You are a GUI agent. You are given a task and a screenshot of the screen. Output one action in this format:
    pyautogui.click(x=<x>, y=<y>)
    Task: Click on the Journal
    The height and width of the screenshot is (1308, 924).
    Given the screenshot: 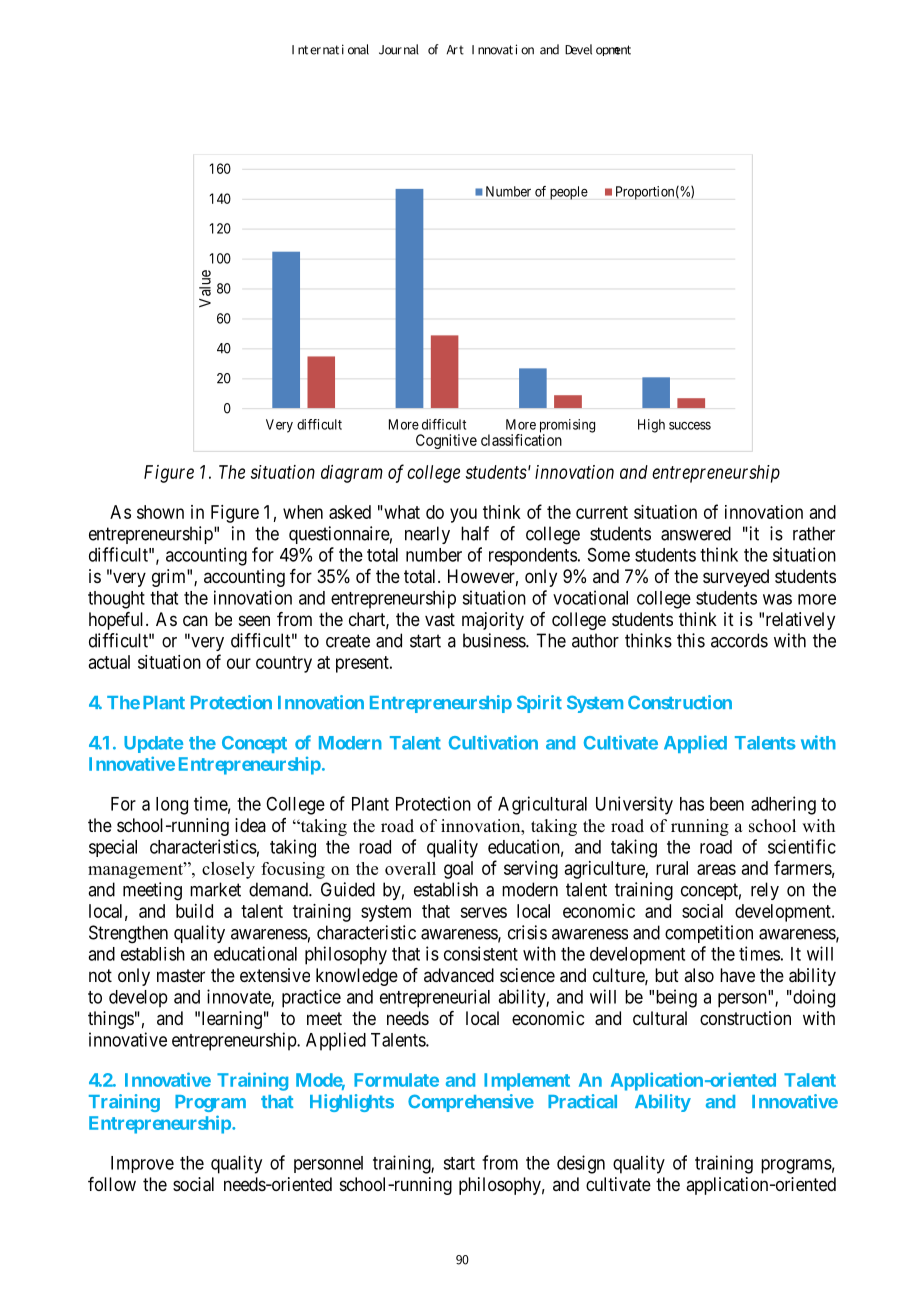 What is the action you would take?
    pyautogui.click(x=399, y=49)
